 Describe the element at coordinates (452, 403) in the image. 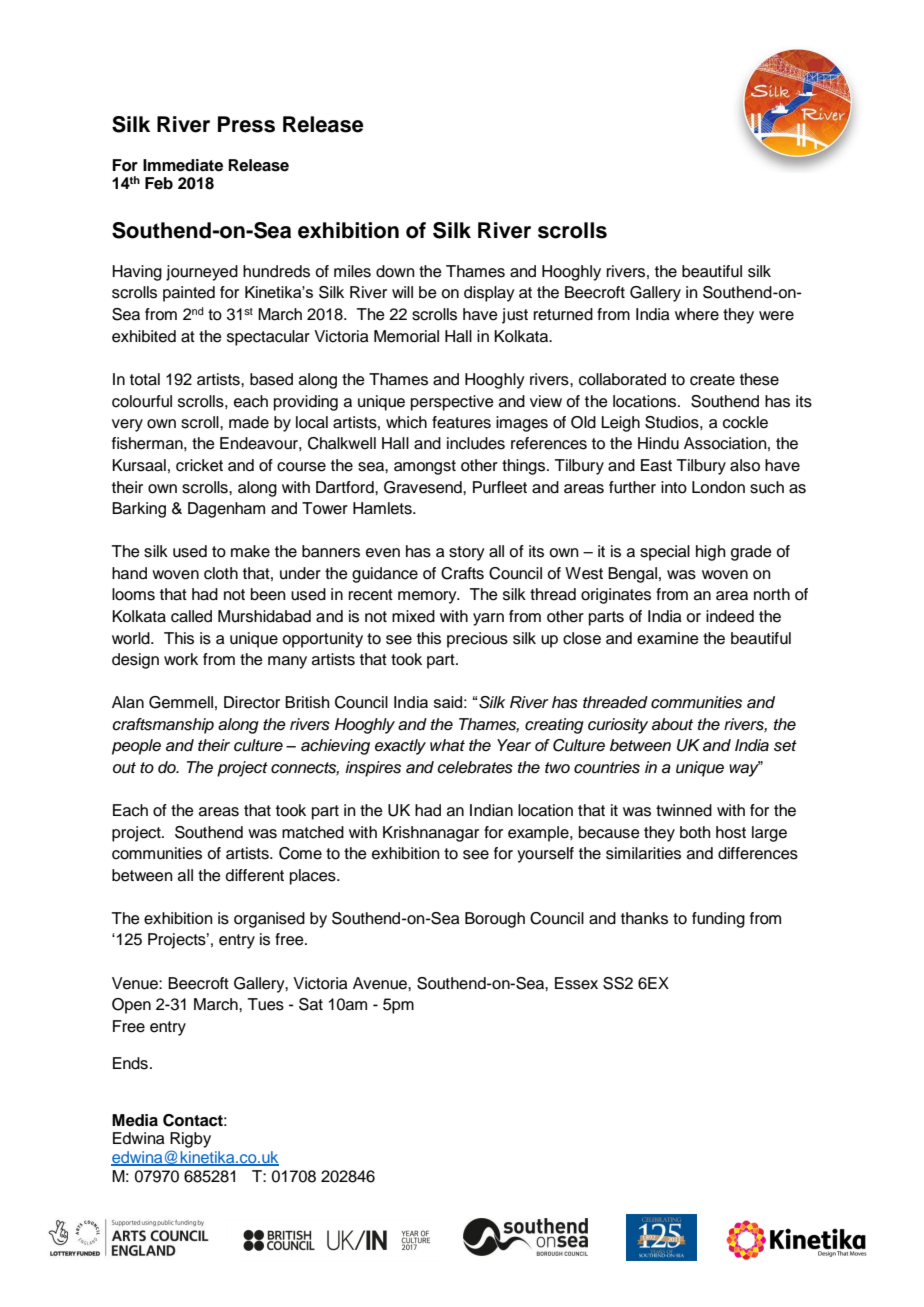

I see `perspective` at that location.
